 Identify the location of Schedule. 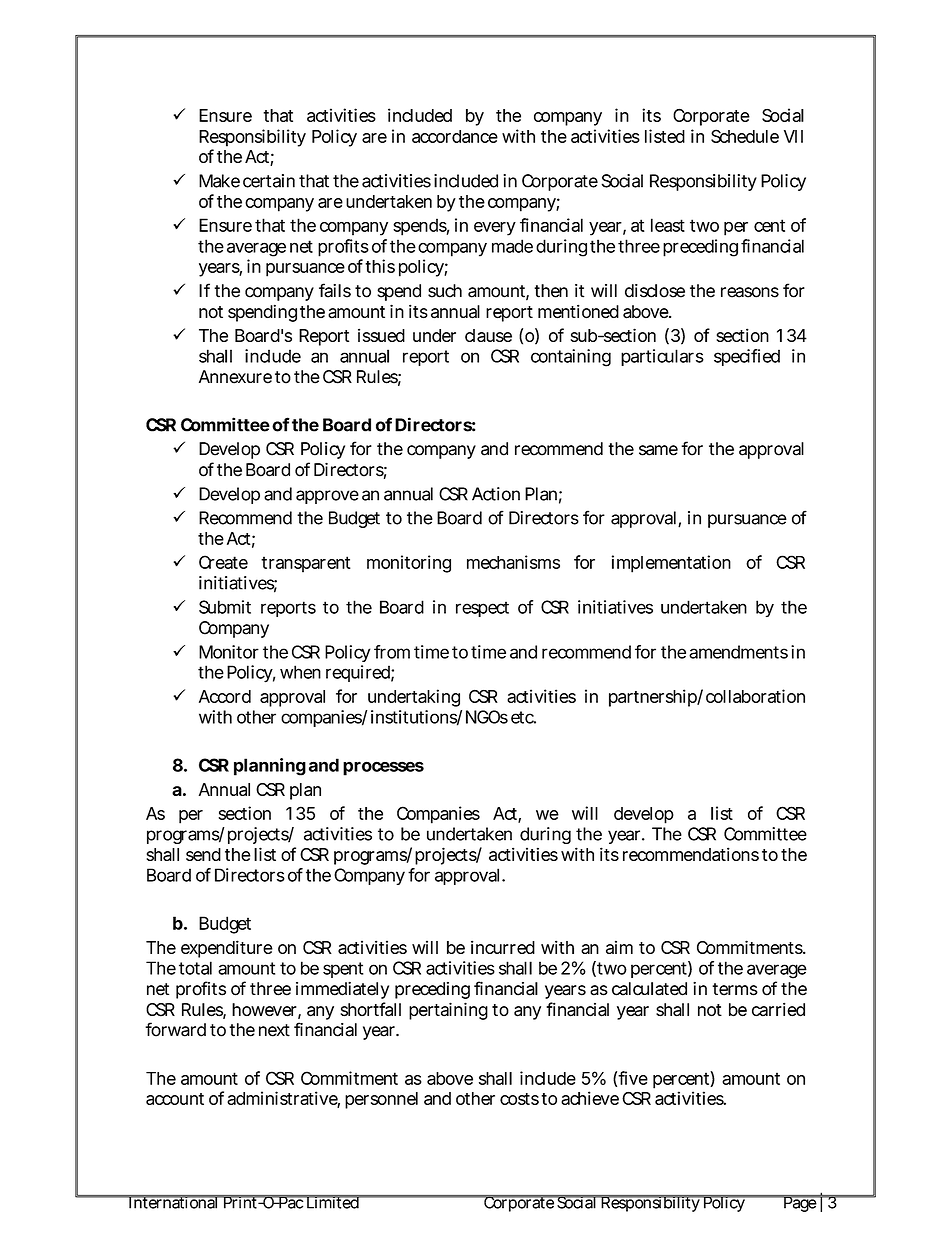
(745, 136).
